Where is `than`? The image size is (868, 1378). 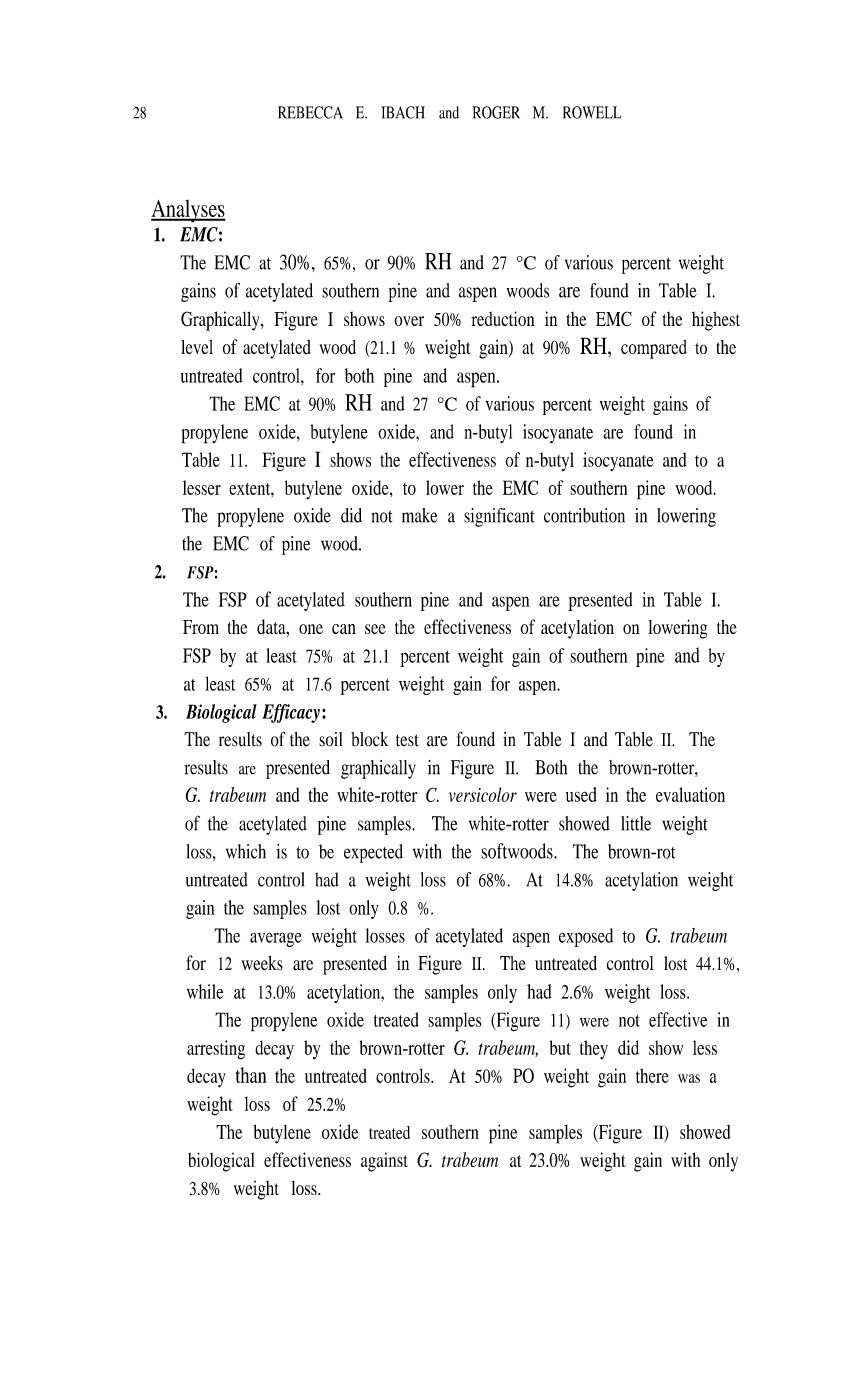 than is located at coordinates (251, 1075).
